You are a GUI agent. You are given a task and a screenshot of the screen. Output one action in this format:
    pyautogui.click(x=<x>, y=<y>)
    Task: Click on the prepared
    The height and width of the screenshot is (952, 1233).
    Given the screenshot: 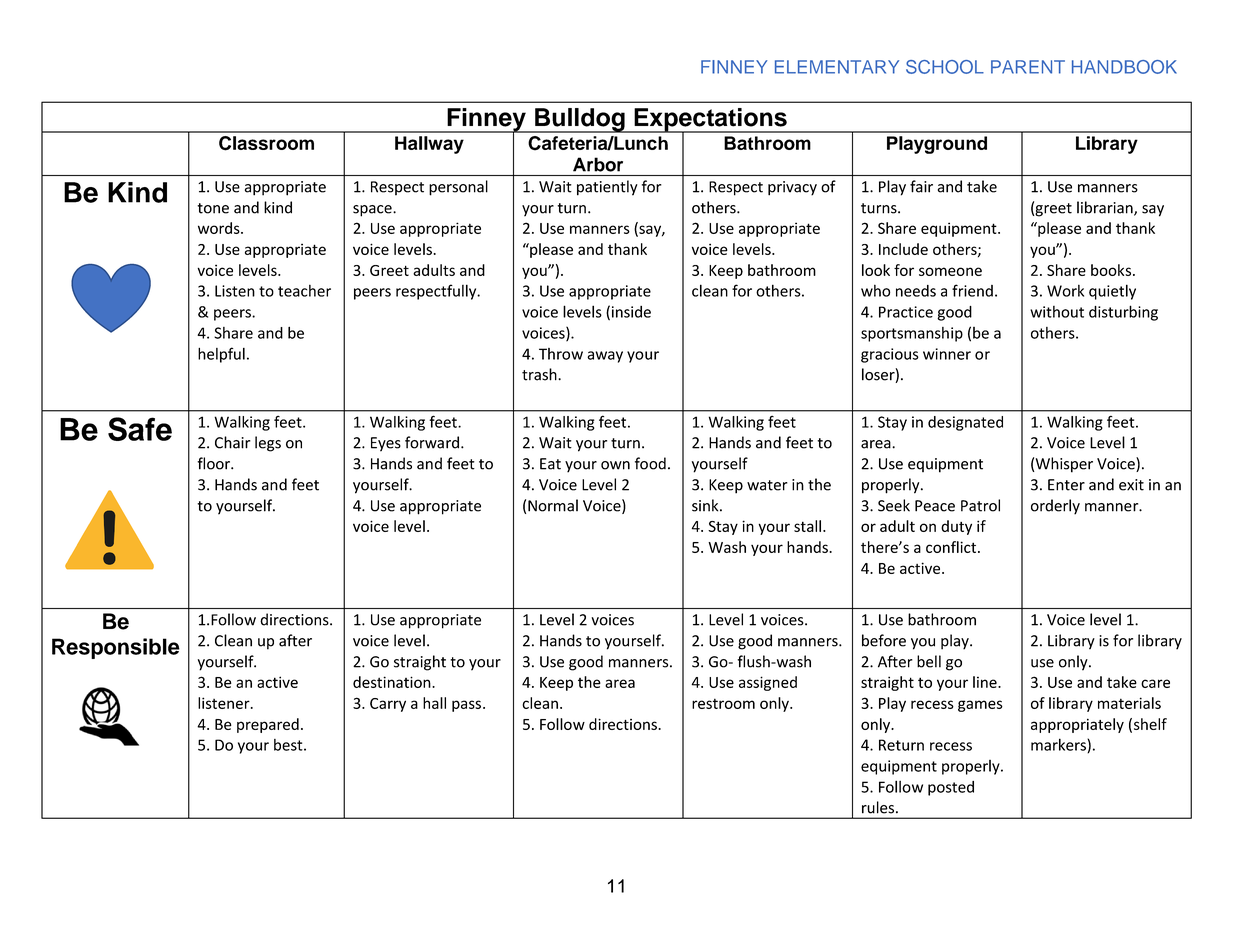 What is the action you would take?
    pyautogui.click(x=268, y=725)
